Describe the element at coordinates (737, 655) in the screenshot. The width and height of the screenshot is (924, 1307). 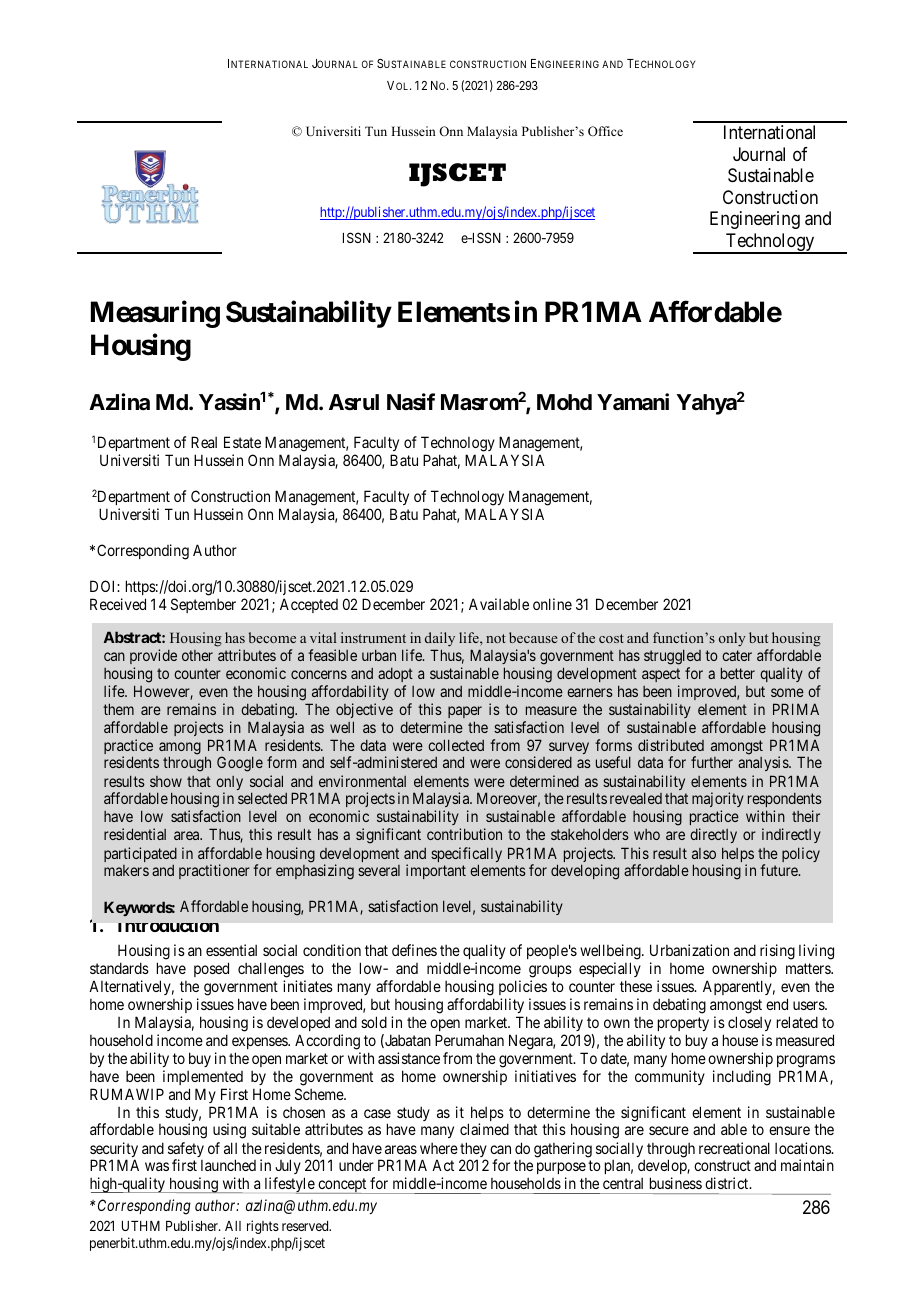
I see `cater` at that location.
